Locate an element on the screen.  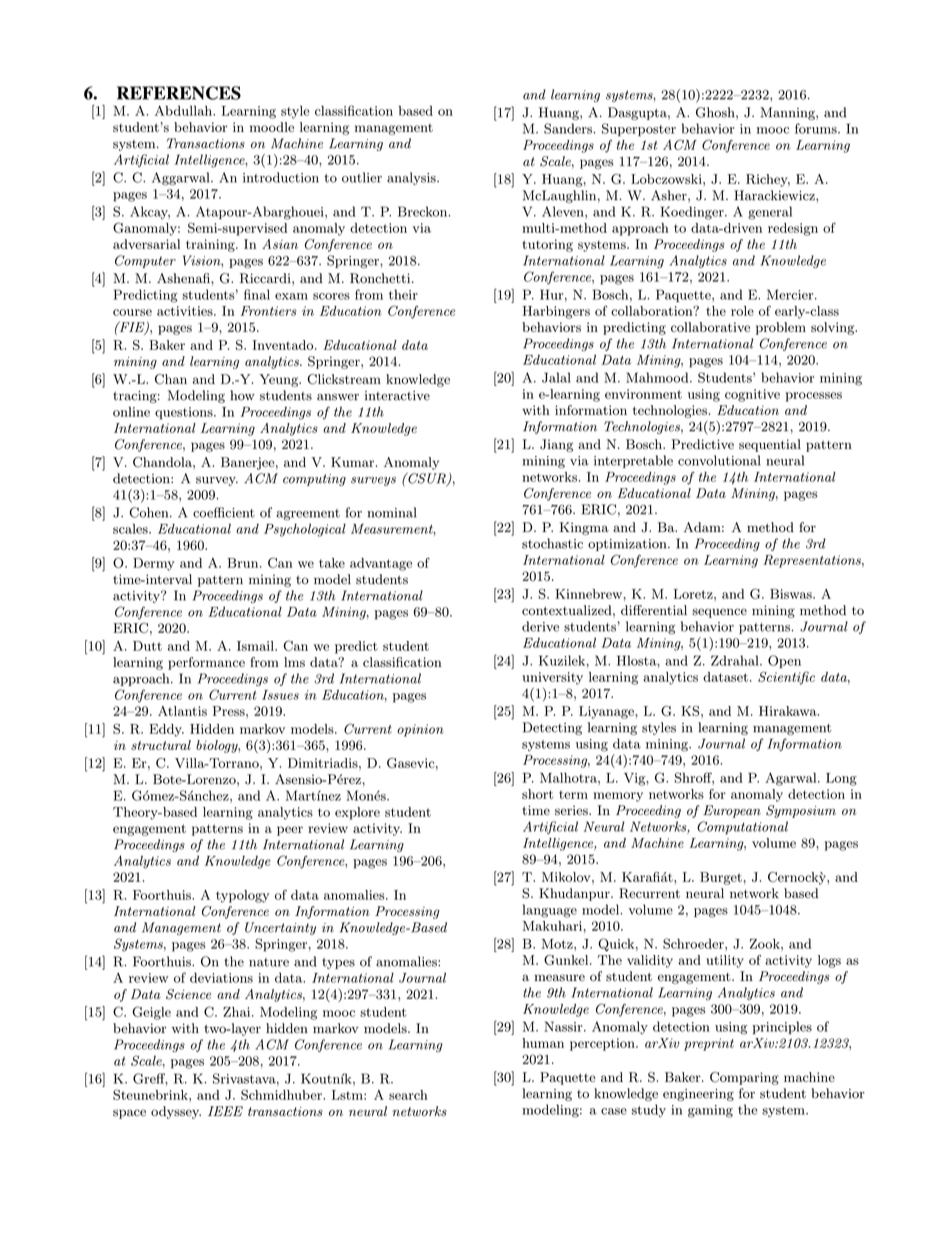
Sanders is located at coordinates (569, 128).
